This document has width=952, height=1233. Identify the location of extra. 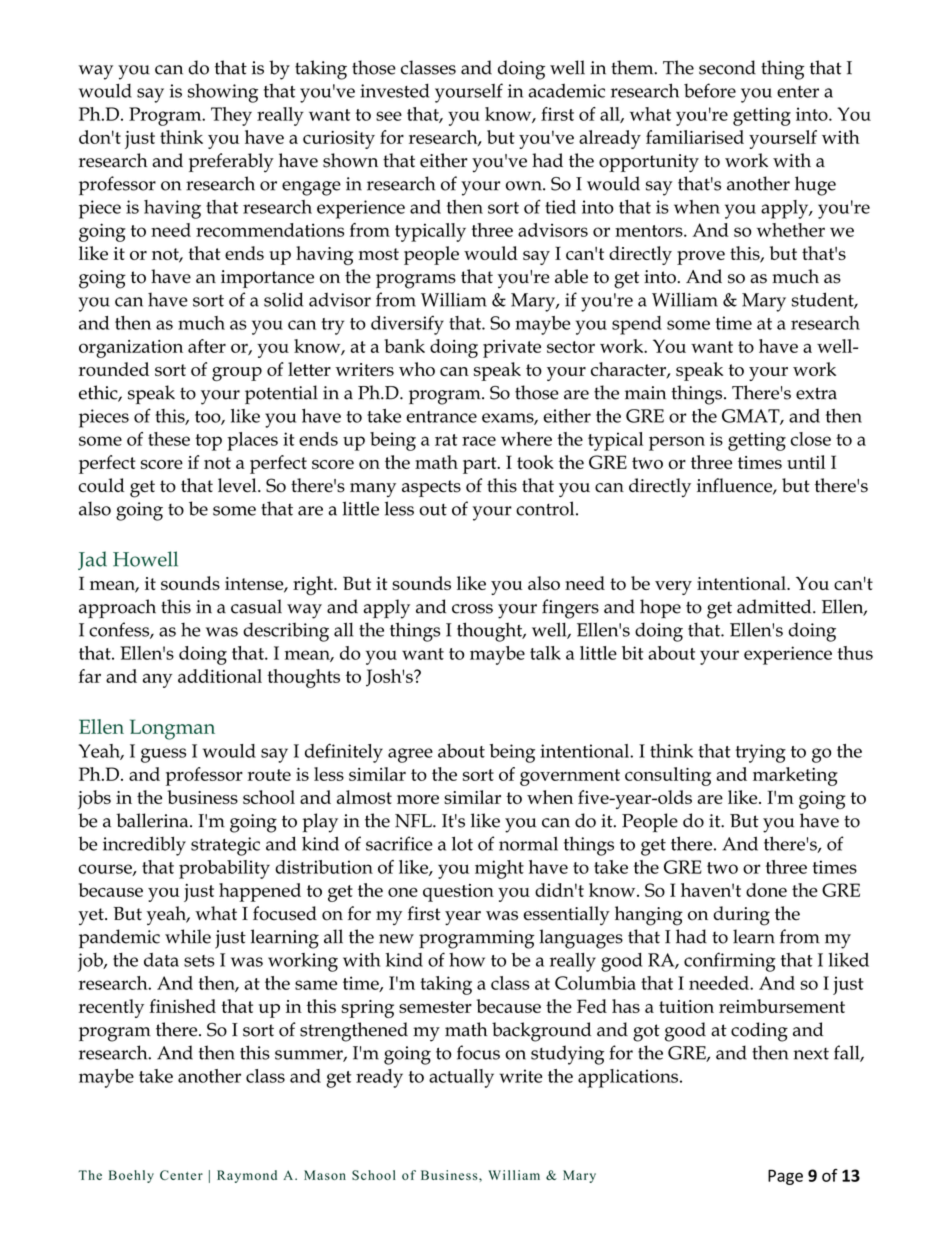
(816, 393).
